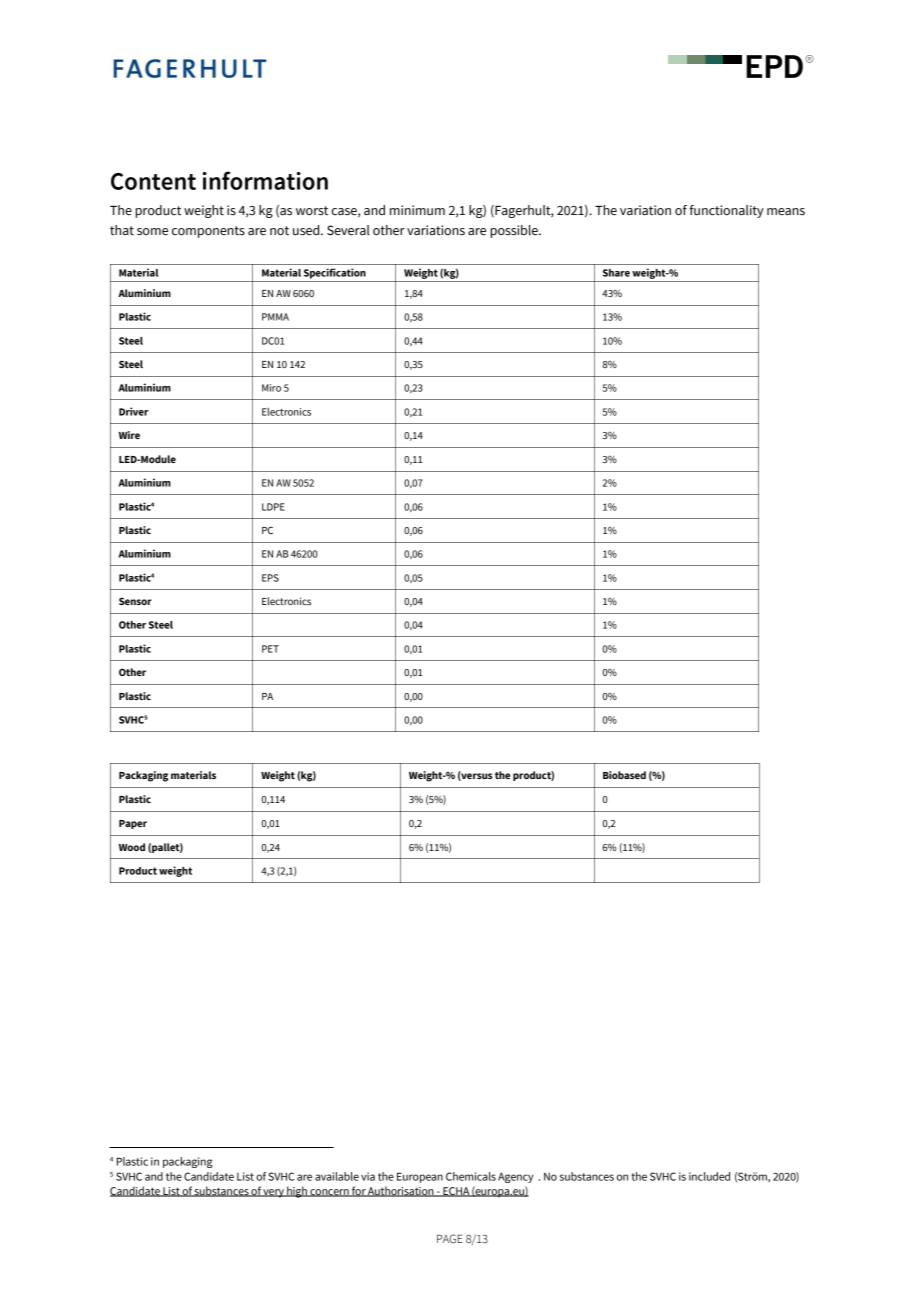 The image size is (924, 1308). What do you see at coordinates (208, 232) in the screenshot?
I see `components` at bounding box center [208, 232].
